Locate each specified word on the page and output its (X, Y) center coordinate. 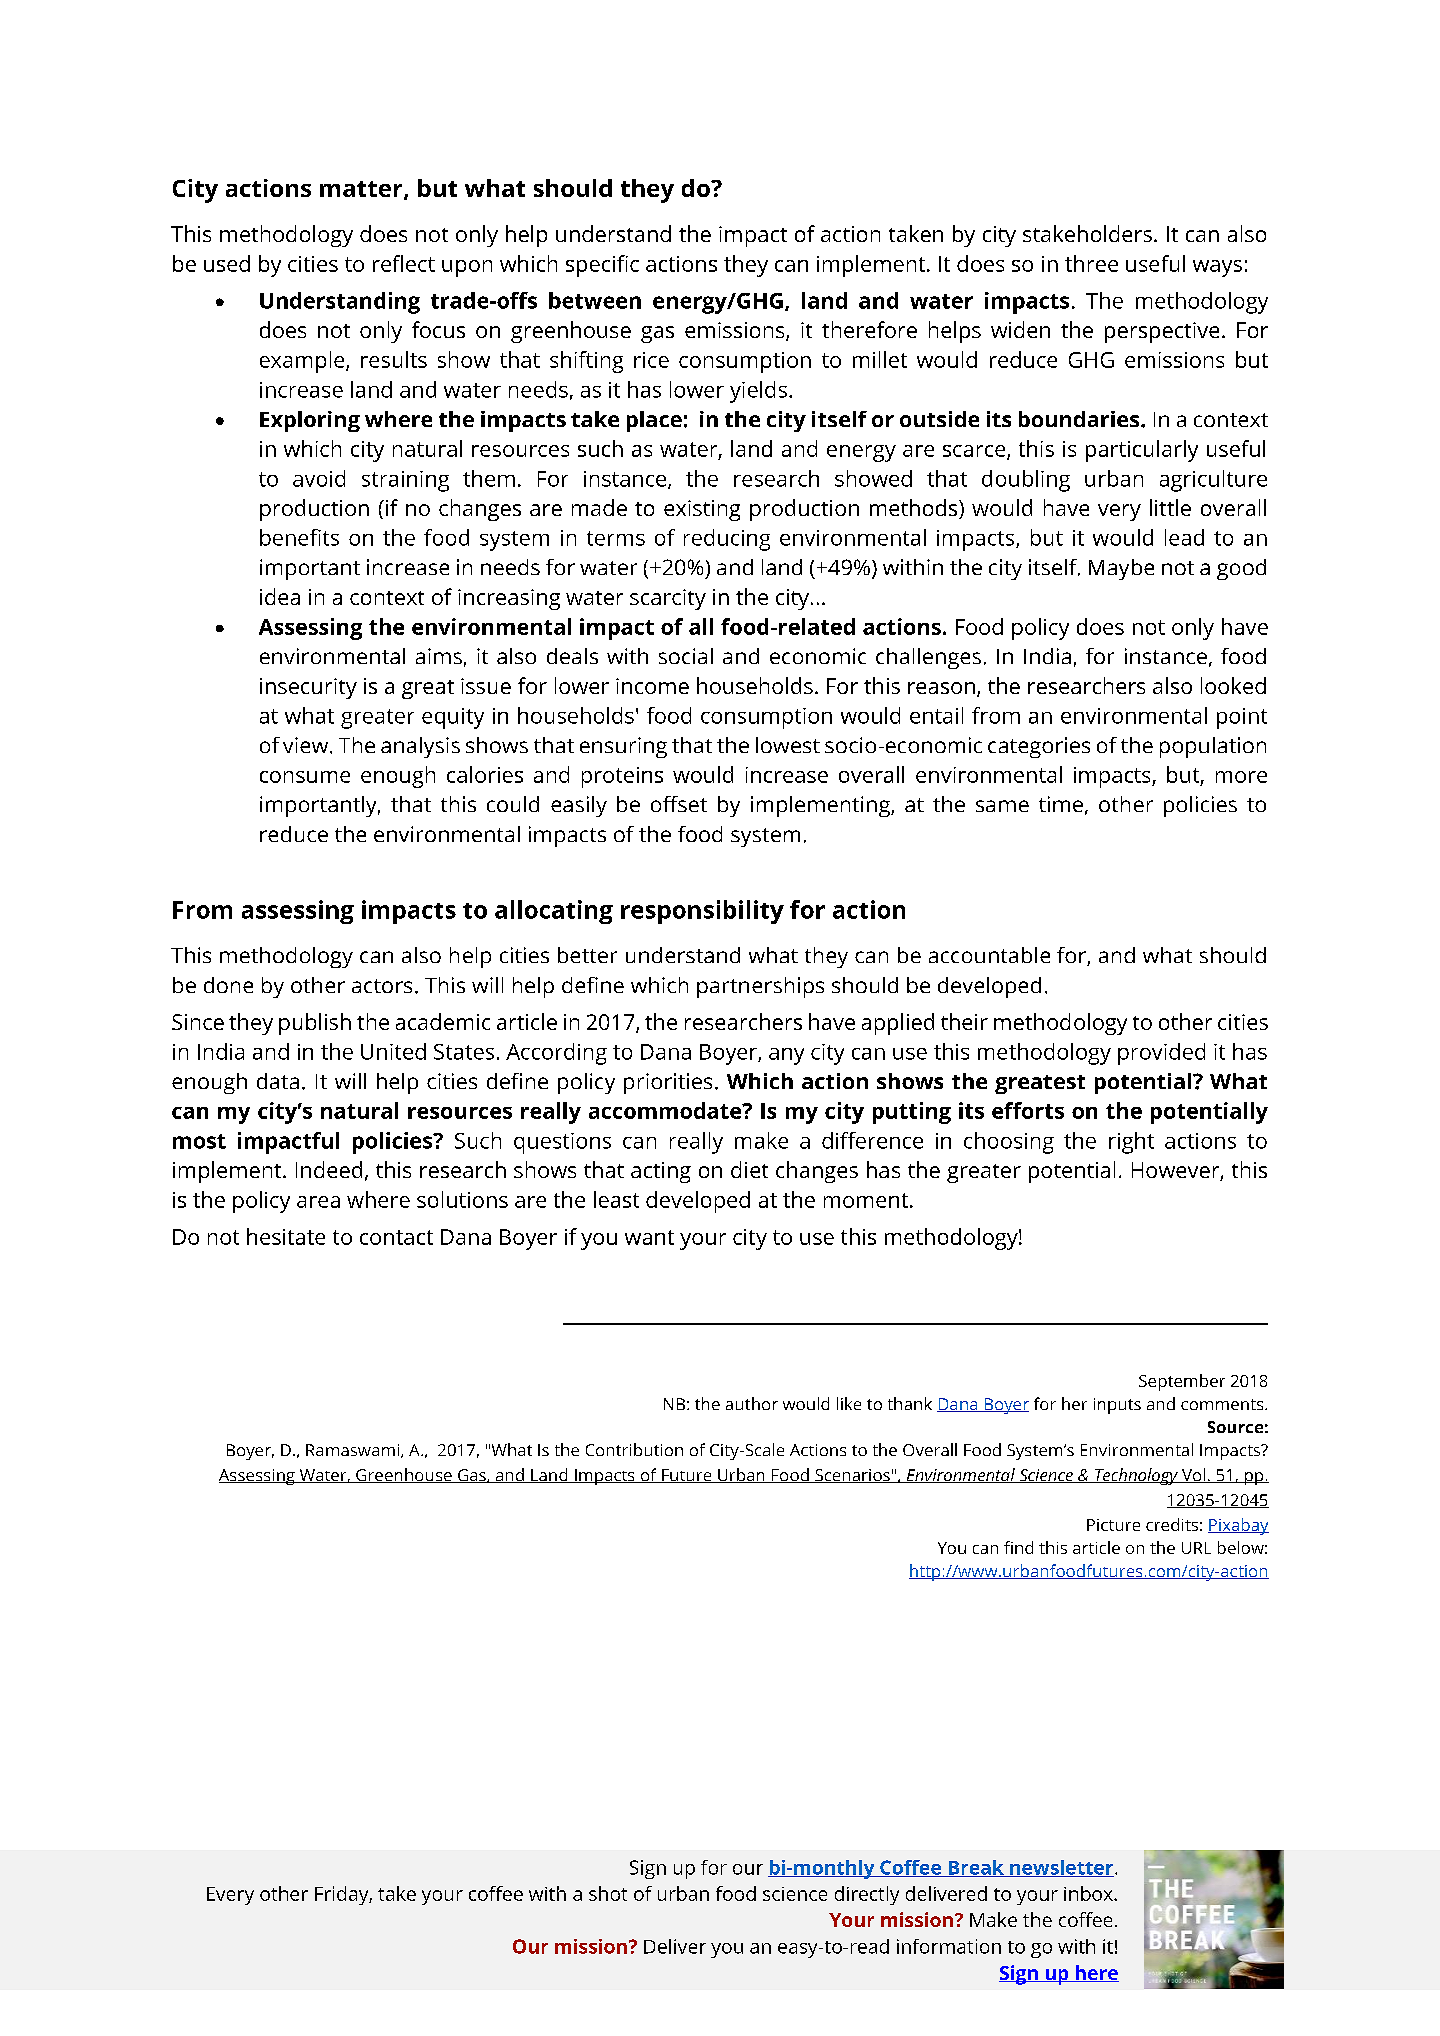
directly (867, 1895)
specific (602, 266)
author (752, 1403)
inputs (1117, 1406)
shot (608, 1893)
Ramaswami (354, 1451)
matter (362, 190)
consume (305, 777)
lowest (788, 745)
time (1061, 804)
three (1091, 263)
